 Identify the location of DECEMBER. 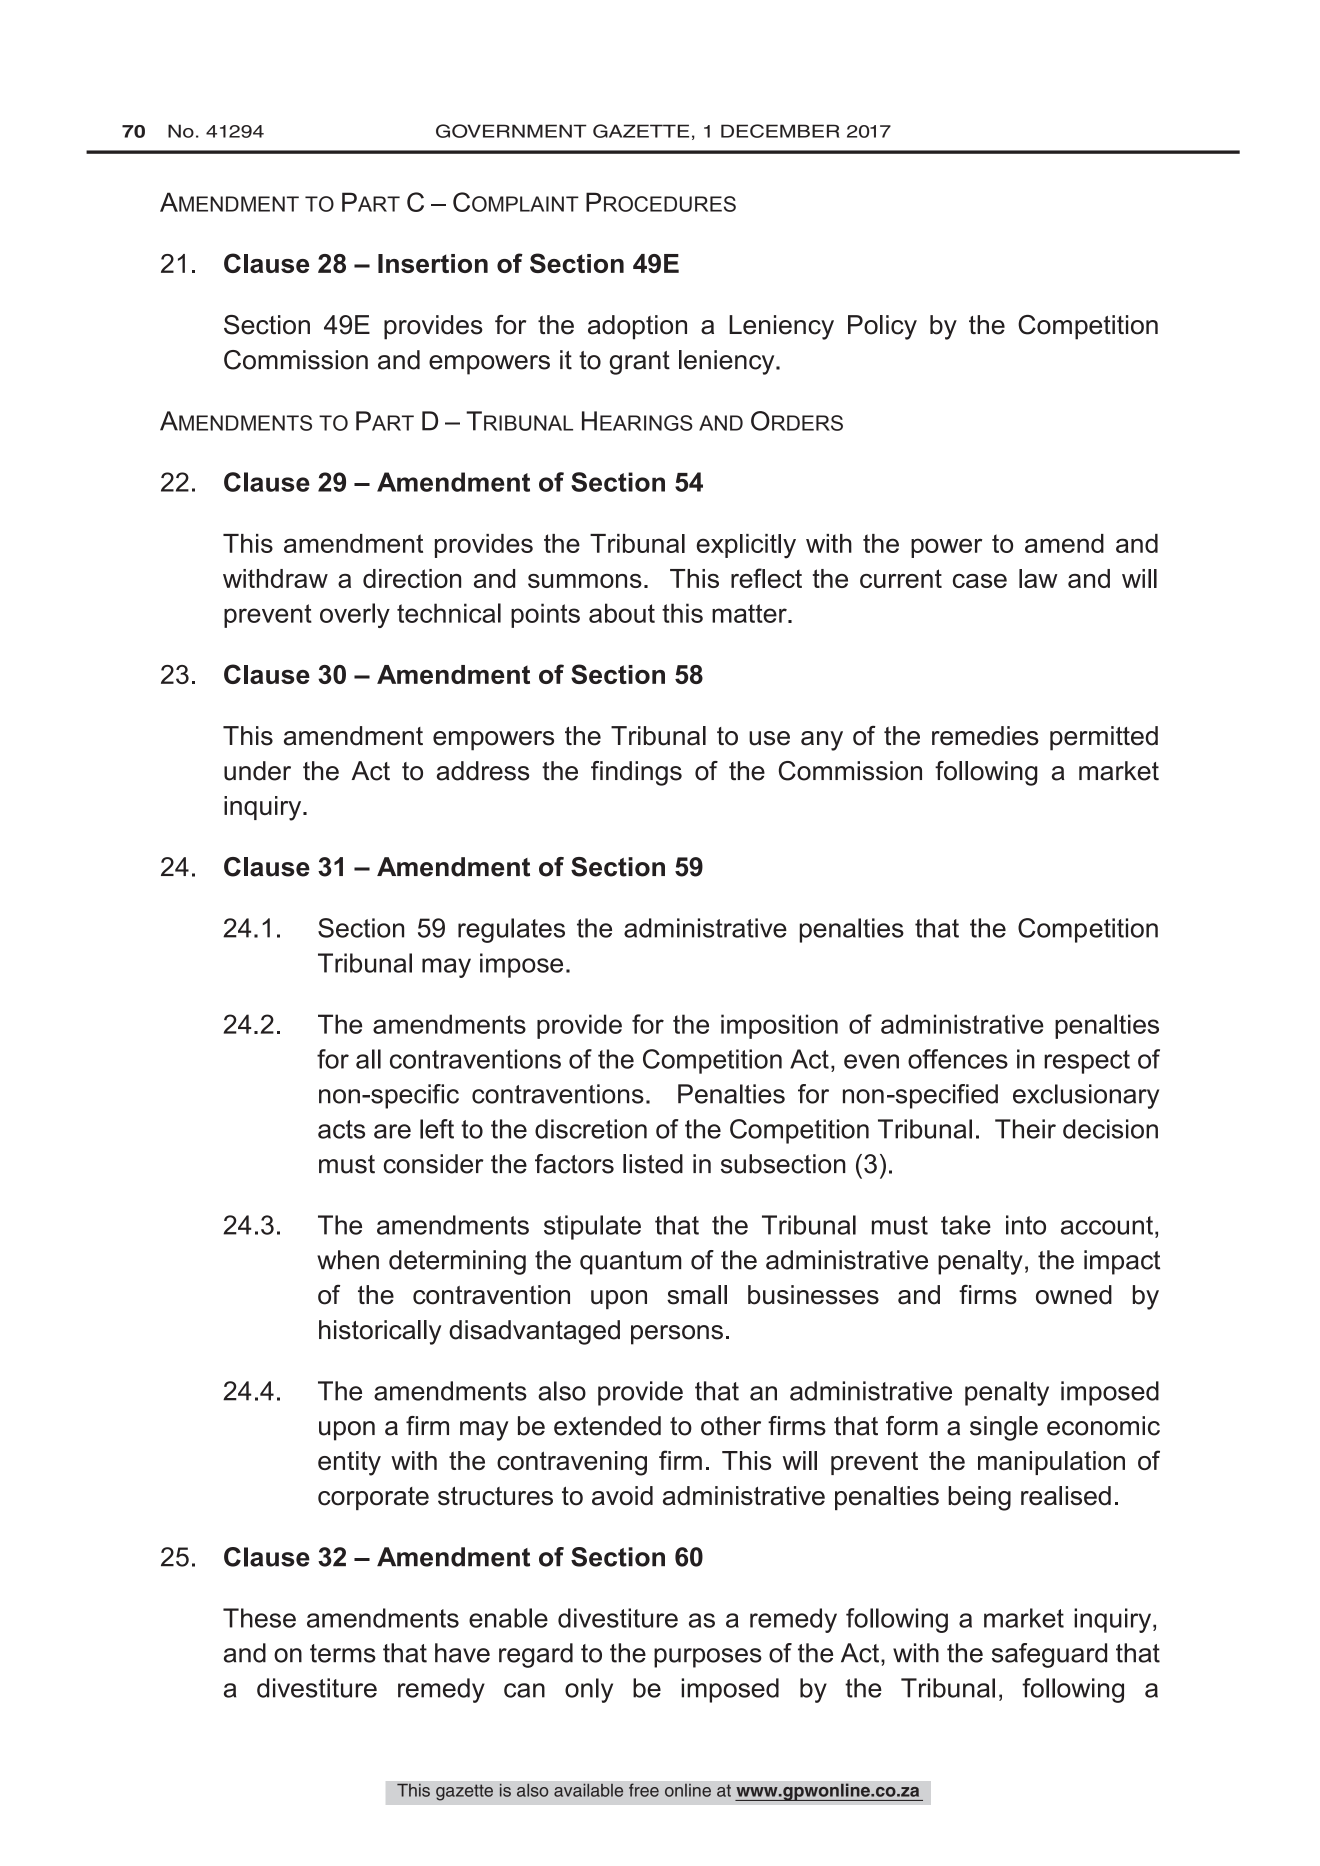
(780, 131).
